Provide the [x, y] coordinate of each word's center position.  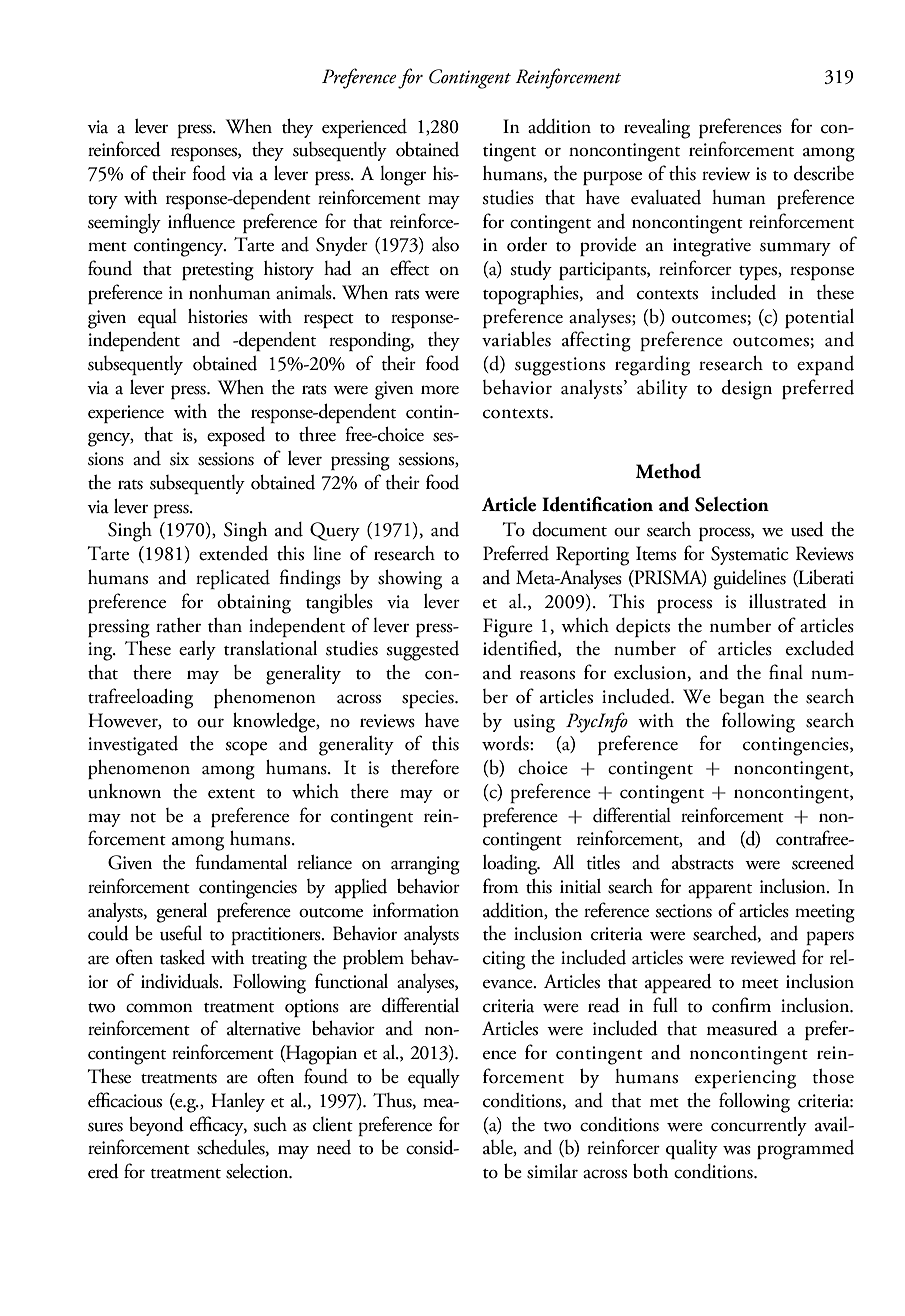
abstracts [703, 862]
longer [403, 176]
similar [552, 1171]
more [440, 390]
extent [231, 794]
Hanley [238, 1102]
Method [668, 471]
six [179, 459]
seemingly [124, 224]
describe [824, 173]
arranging [425, 865]
